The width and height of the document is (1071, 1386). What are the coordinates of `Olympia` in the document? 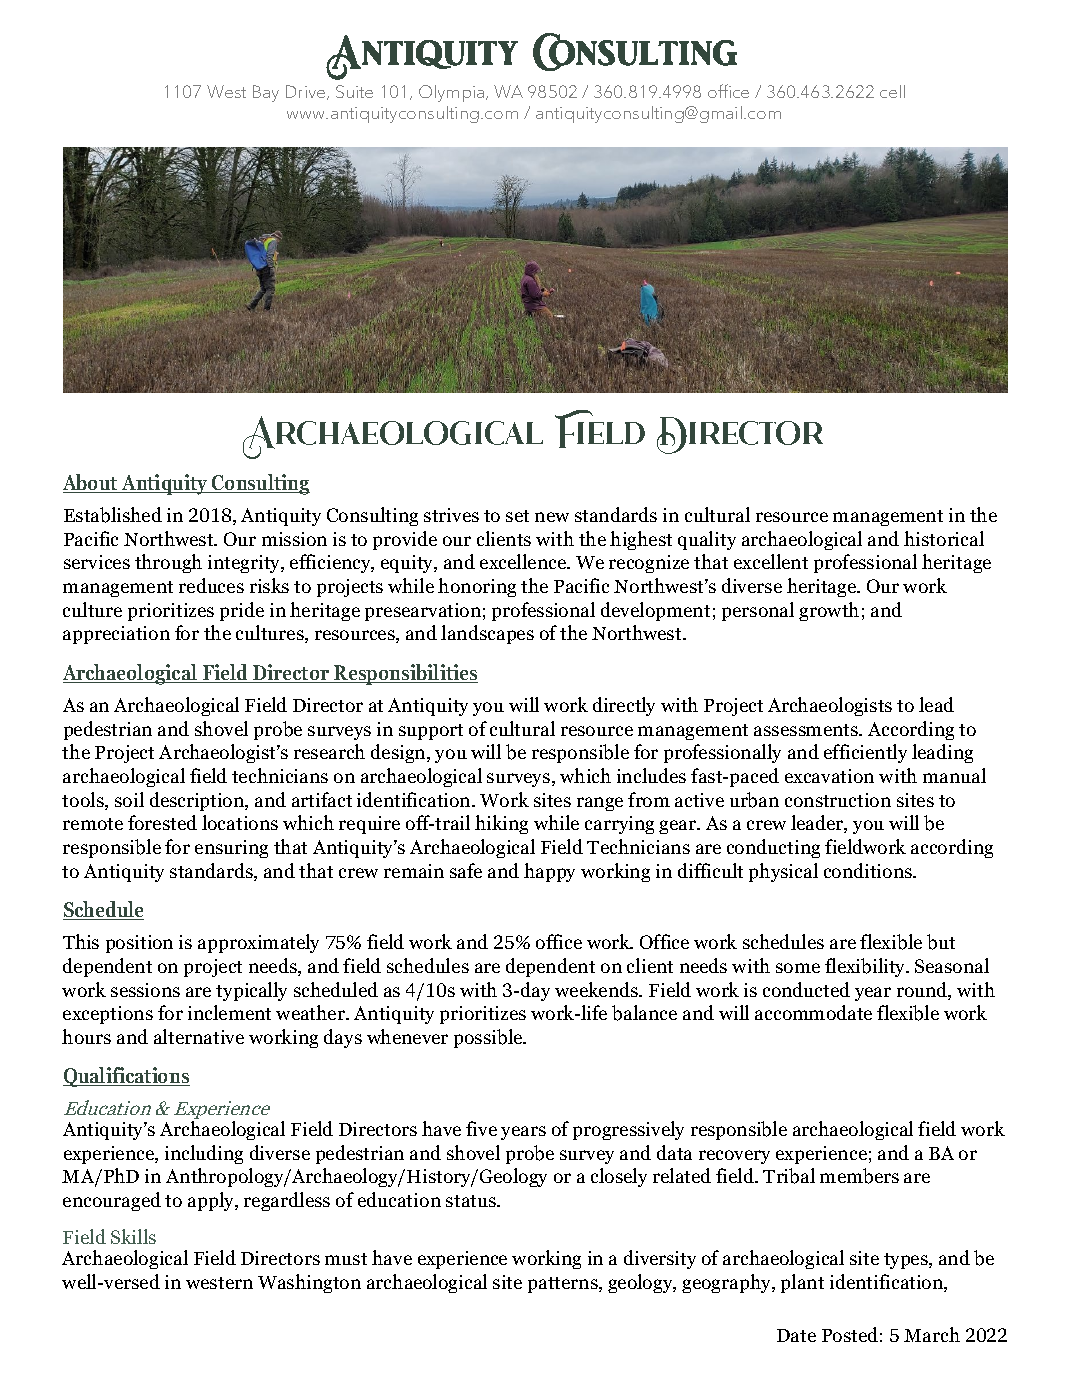 It's located at (453, 93).
